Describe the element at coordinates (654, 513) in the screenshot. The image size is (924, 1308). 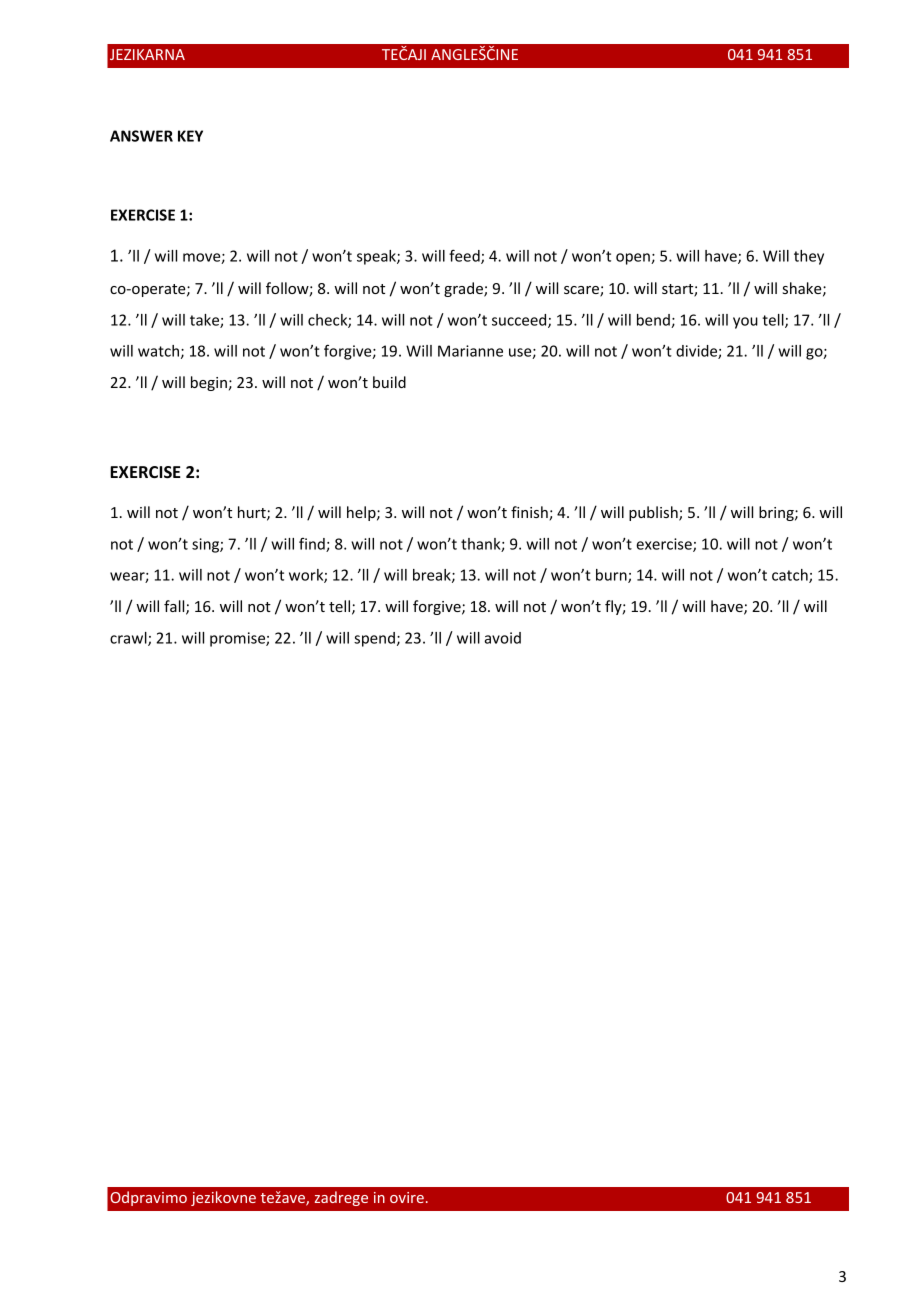
I see `publish` at that location.
